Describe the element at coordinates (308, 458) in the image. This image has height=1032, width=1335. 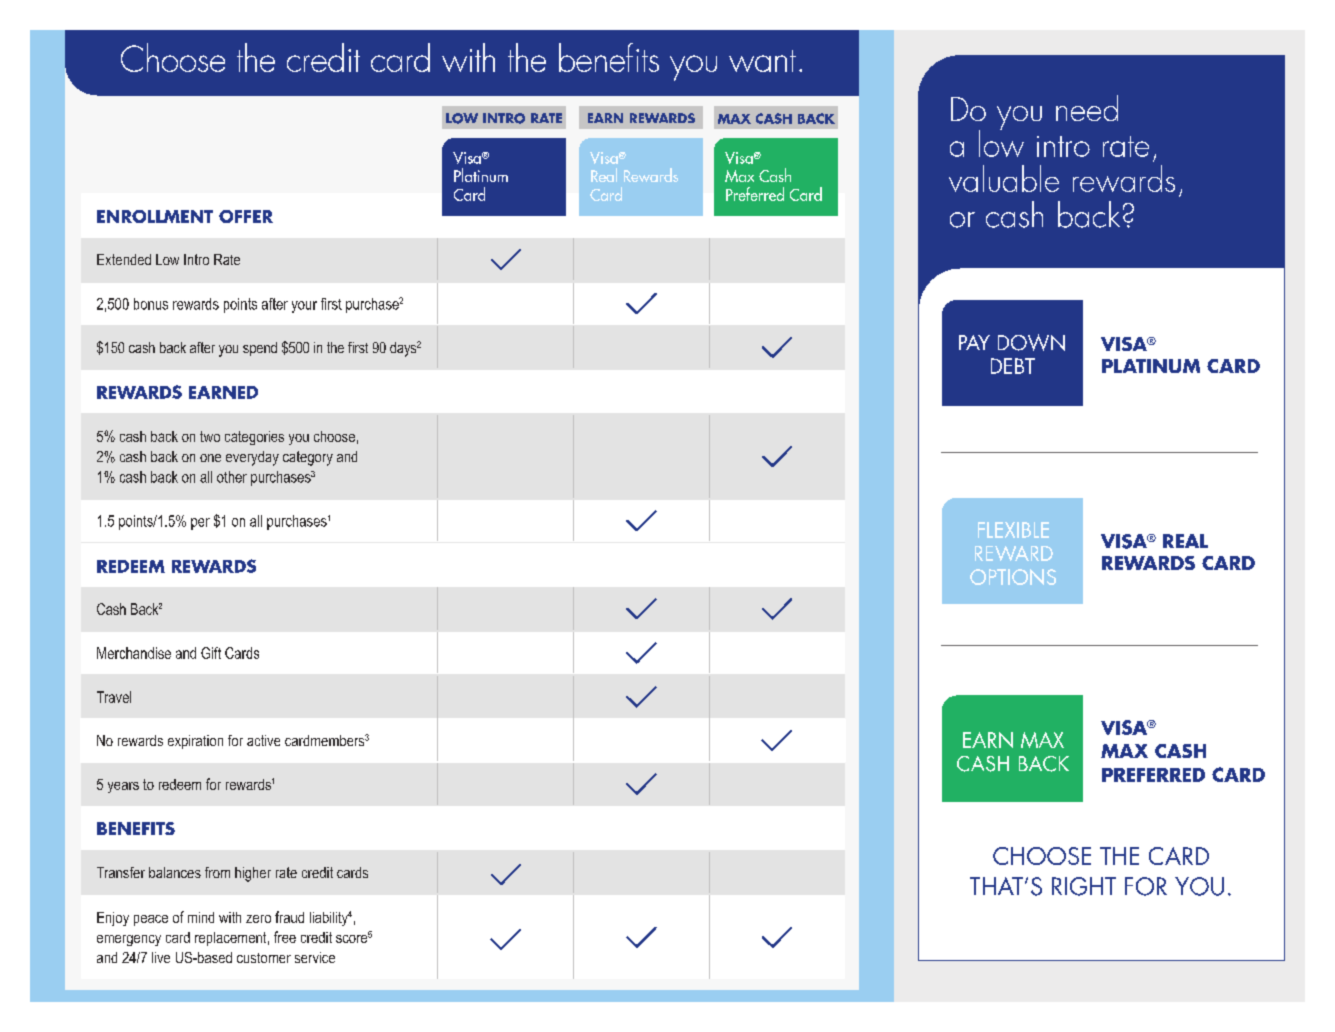
I see `category` at that location.
